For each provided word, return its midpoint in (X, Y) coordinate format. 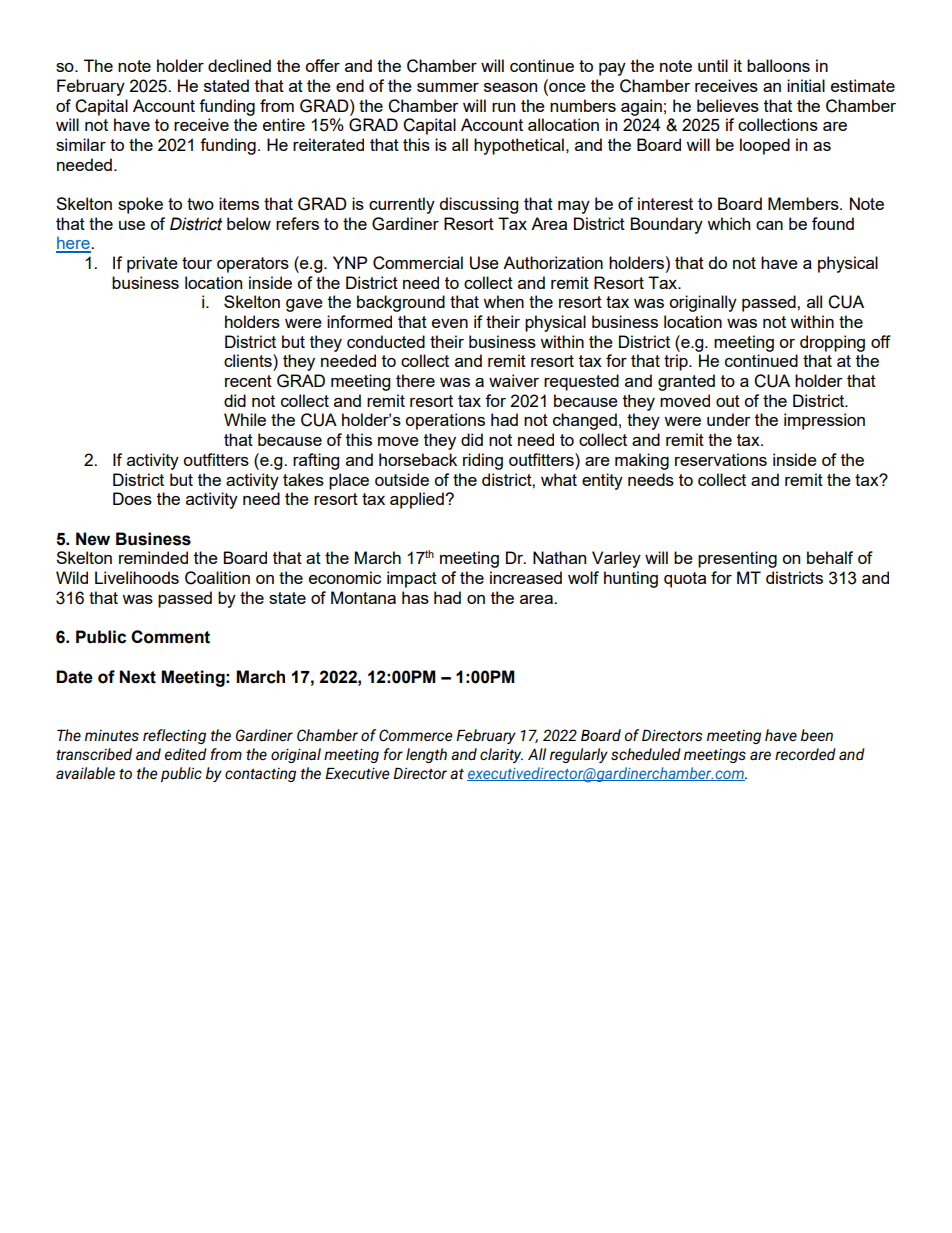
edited (185, 754)
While (245, 419)
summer (448, 87)
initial (806, 85)
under (729, 419)
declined (239, 65)
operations (445, 421)
